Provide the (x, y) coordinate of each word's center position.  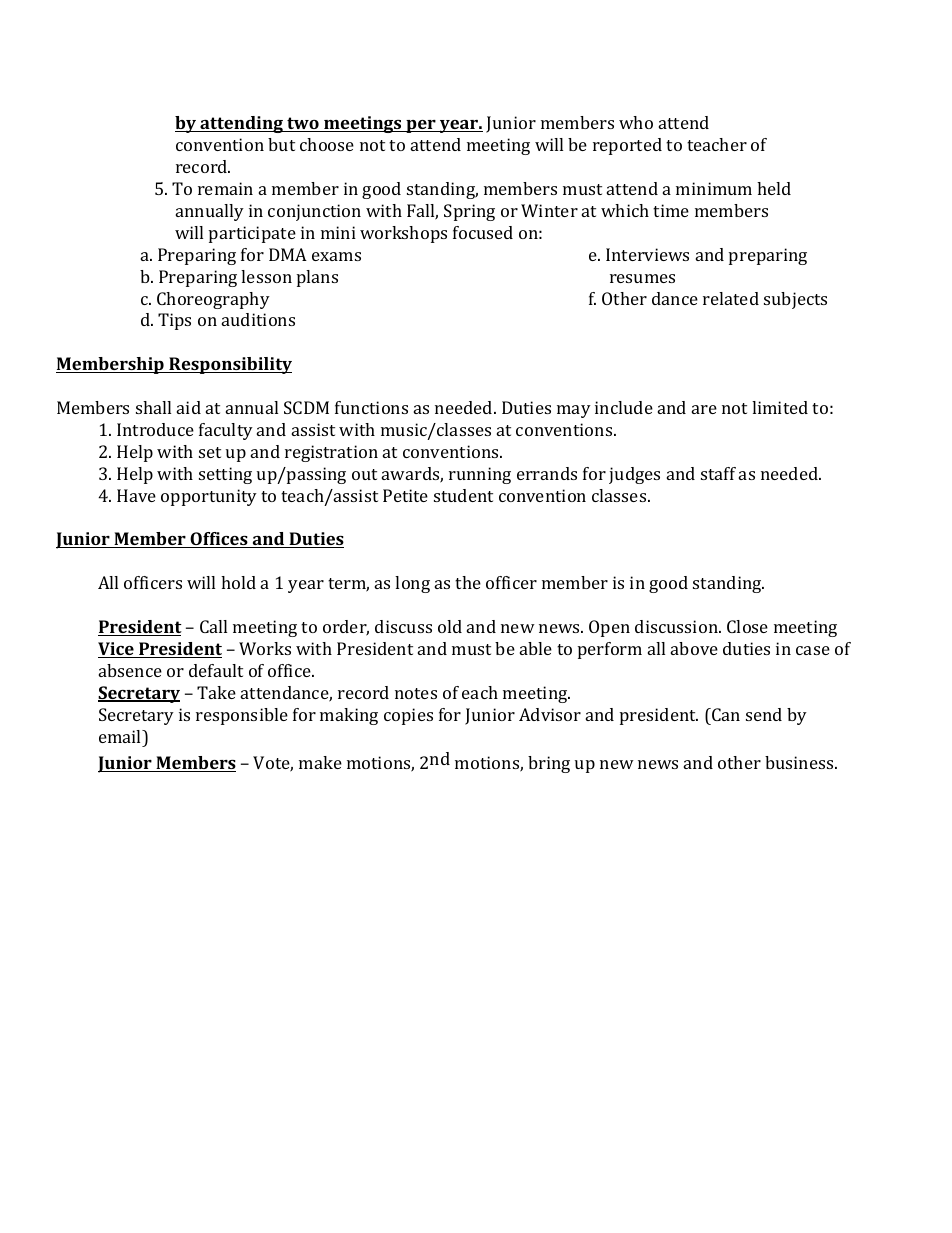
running (480, 475)
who (636, 122)
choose (327, 144)
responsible (242, 716)
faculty (226, 431)
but (281, 144)
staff (718, 473)
